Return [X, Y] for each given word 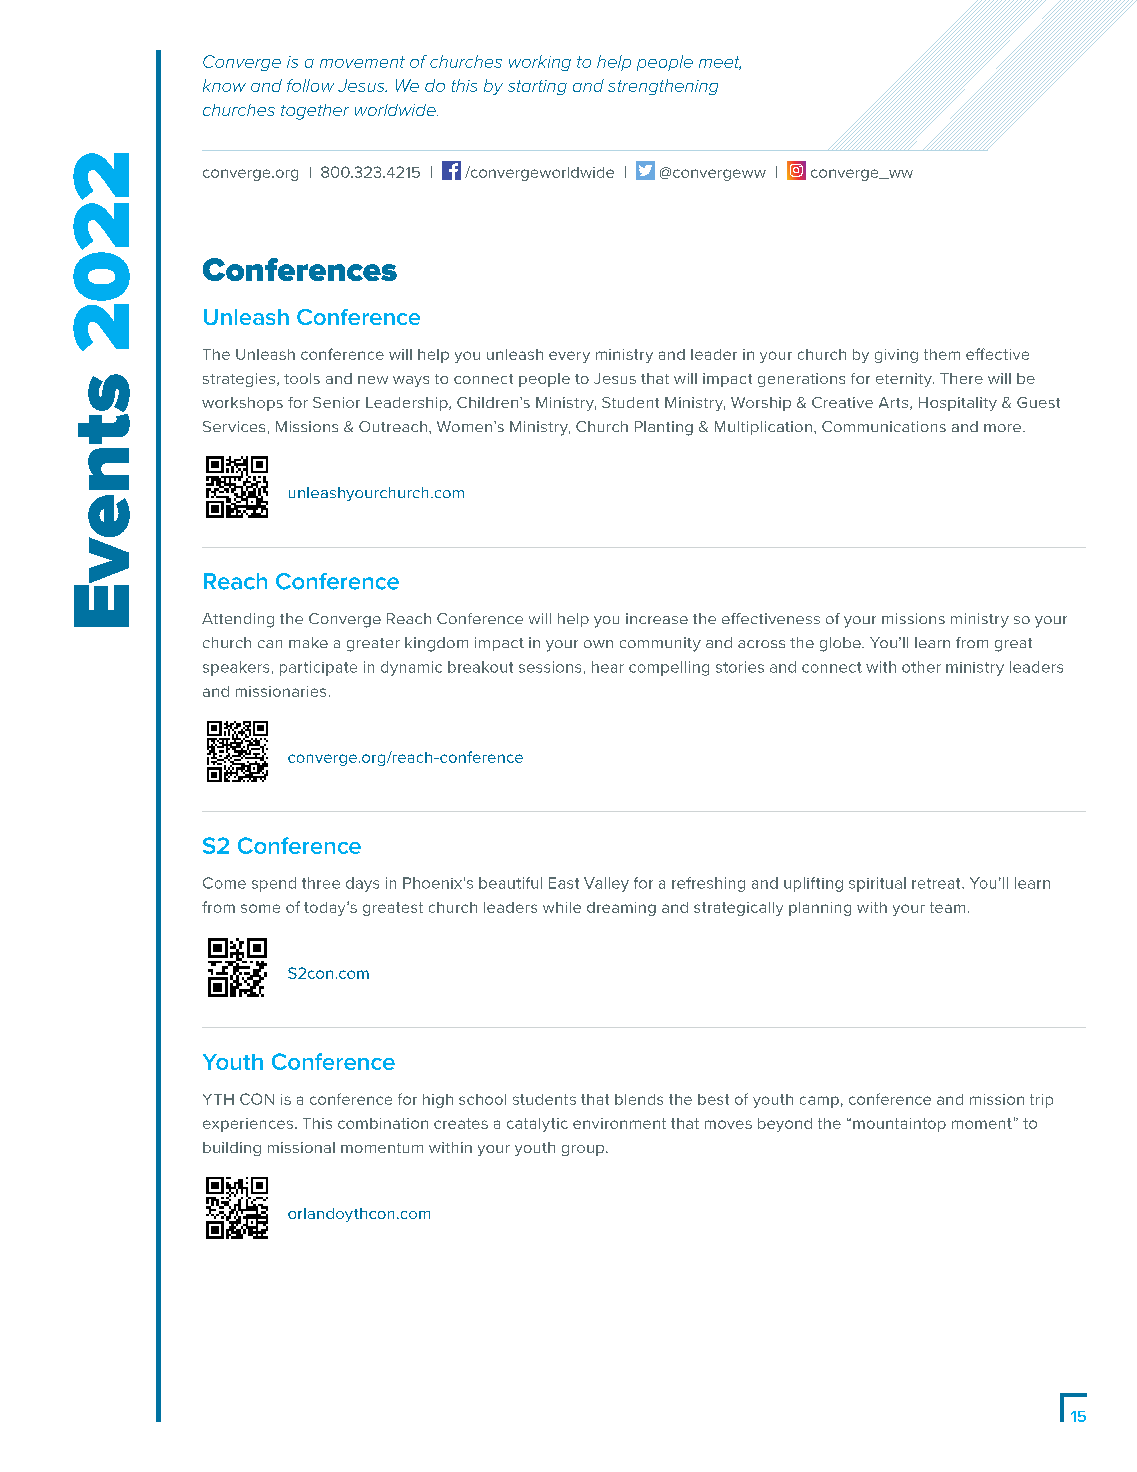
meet [720, 63]
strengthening [663, 87]
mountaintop [899, 1125]
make [308, 642]
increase [657, 618]
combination [383, 1123]
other [921, 667]
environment [619, 1123]
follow [310, 85]
